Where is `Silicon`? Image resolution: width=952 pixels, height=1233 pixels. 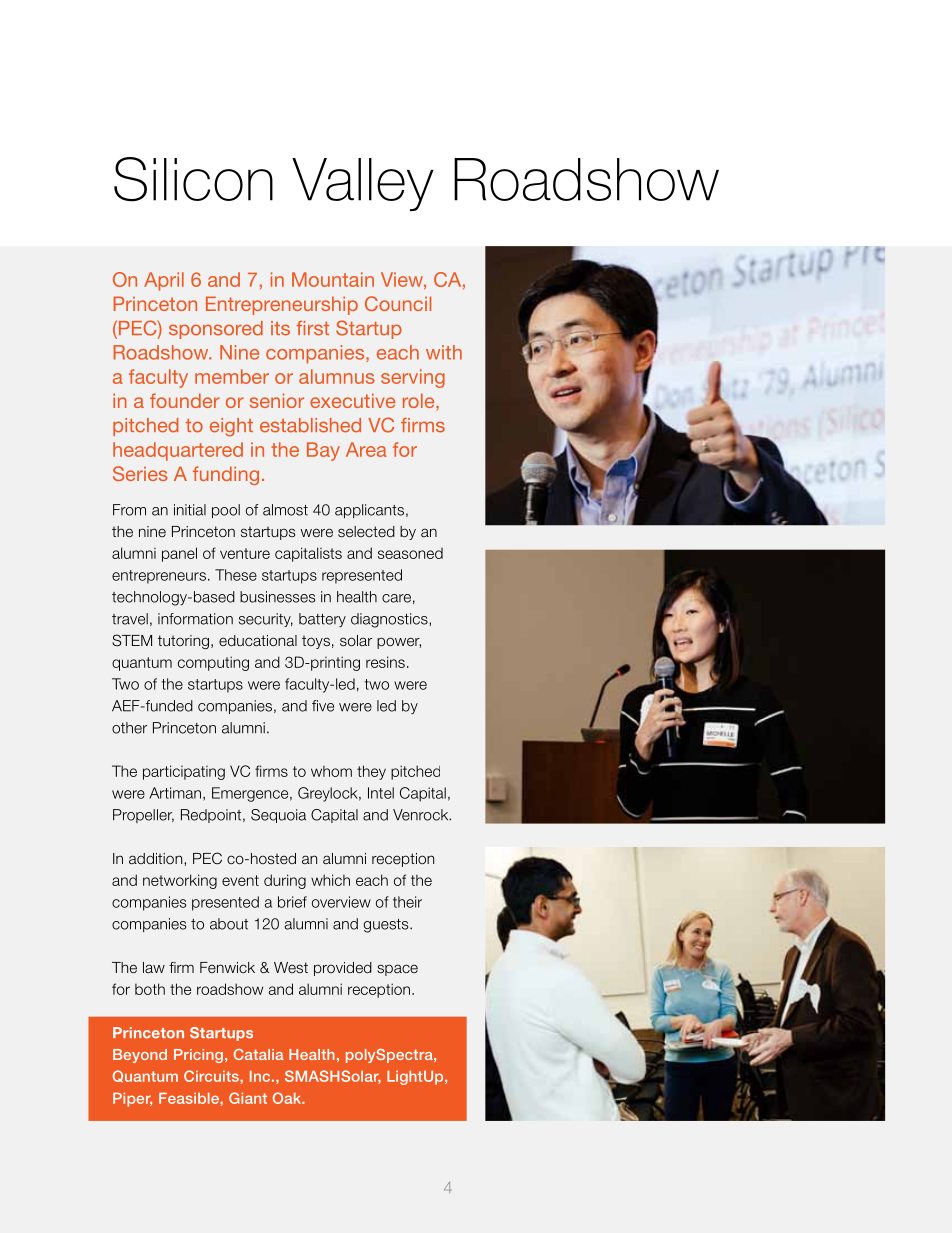
Silicon is located at coordinates (193, 179).
